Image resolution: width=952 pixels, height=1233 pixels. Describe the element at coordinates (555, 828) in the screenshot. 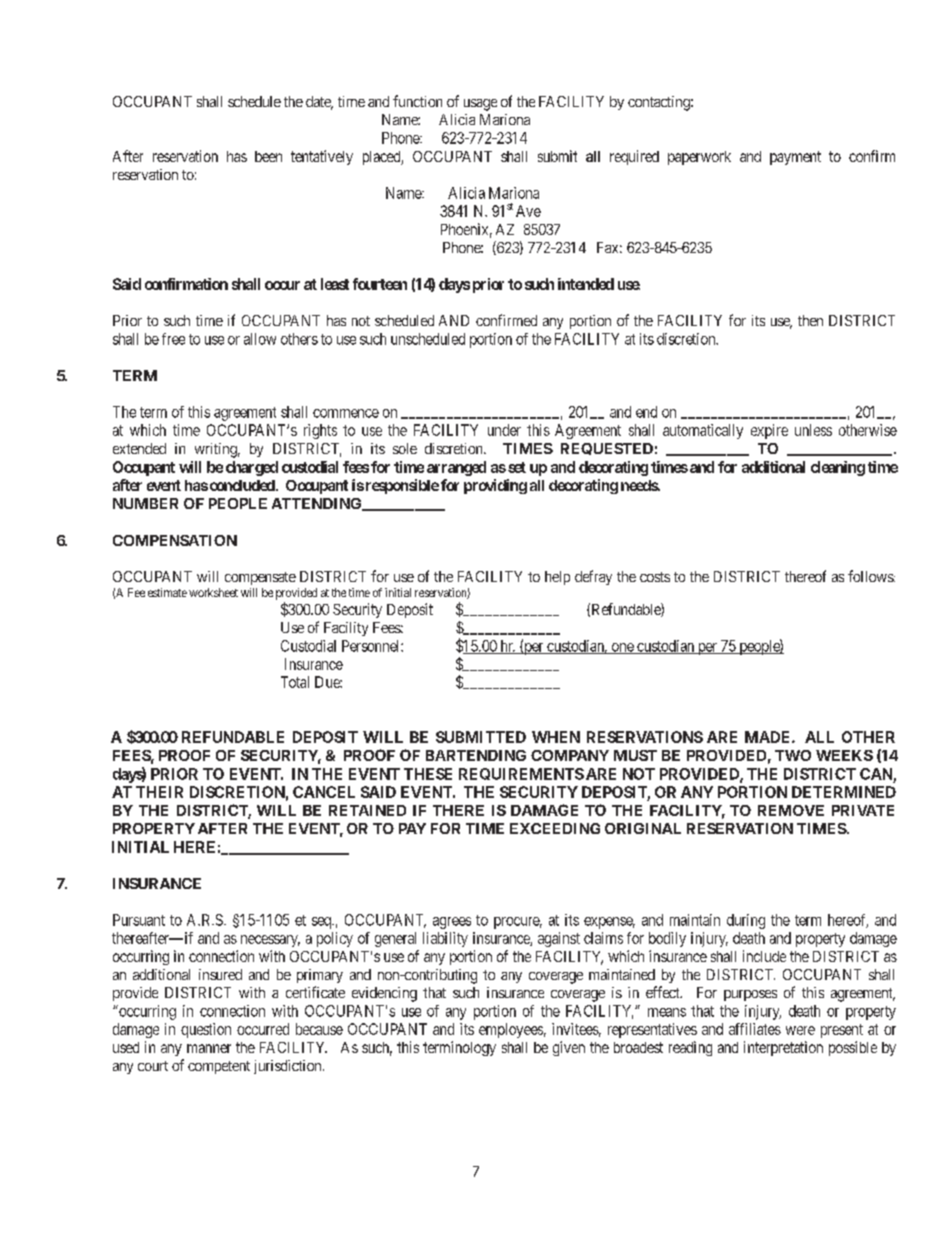

I see `EXCEEDING` at that location.
